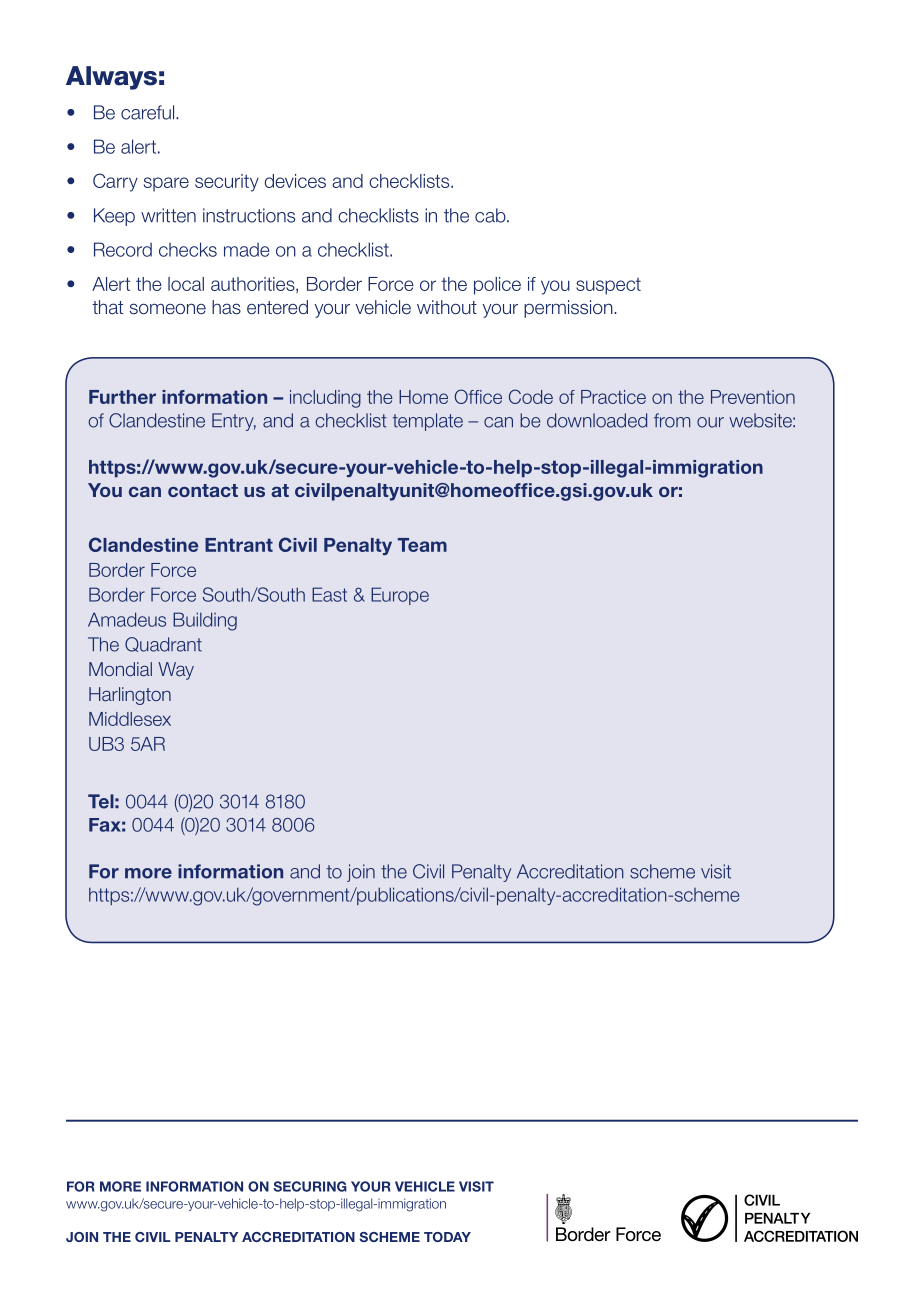 This screenshot has height=1308, width=924. I want to click on Quadrant, so click(163, 644).
